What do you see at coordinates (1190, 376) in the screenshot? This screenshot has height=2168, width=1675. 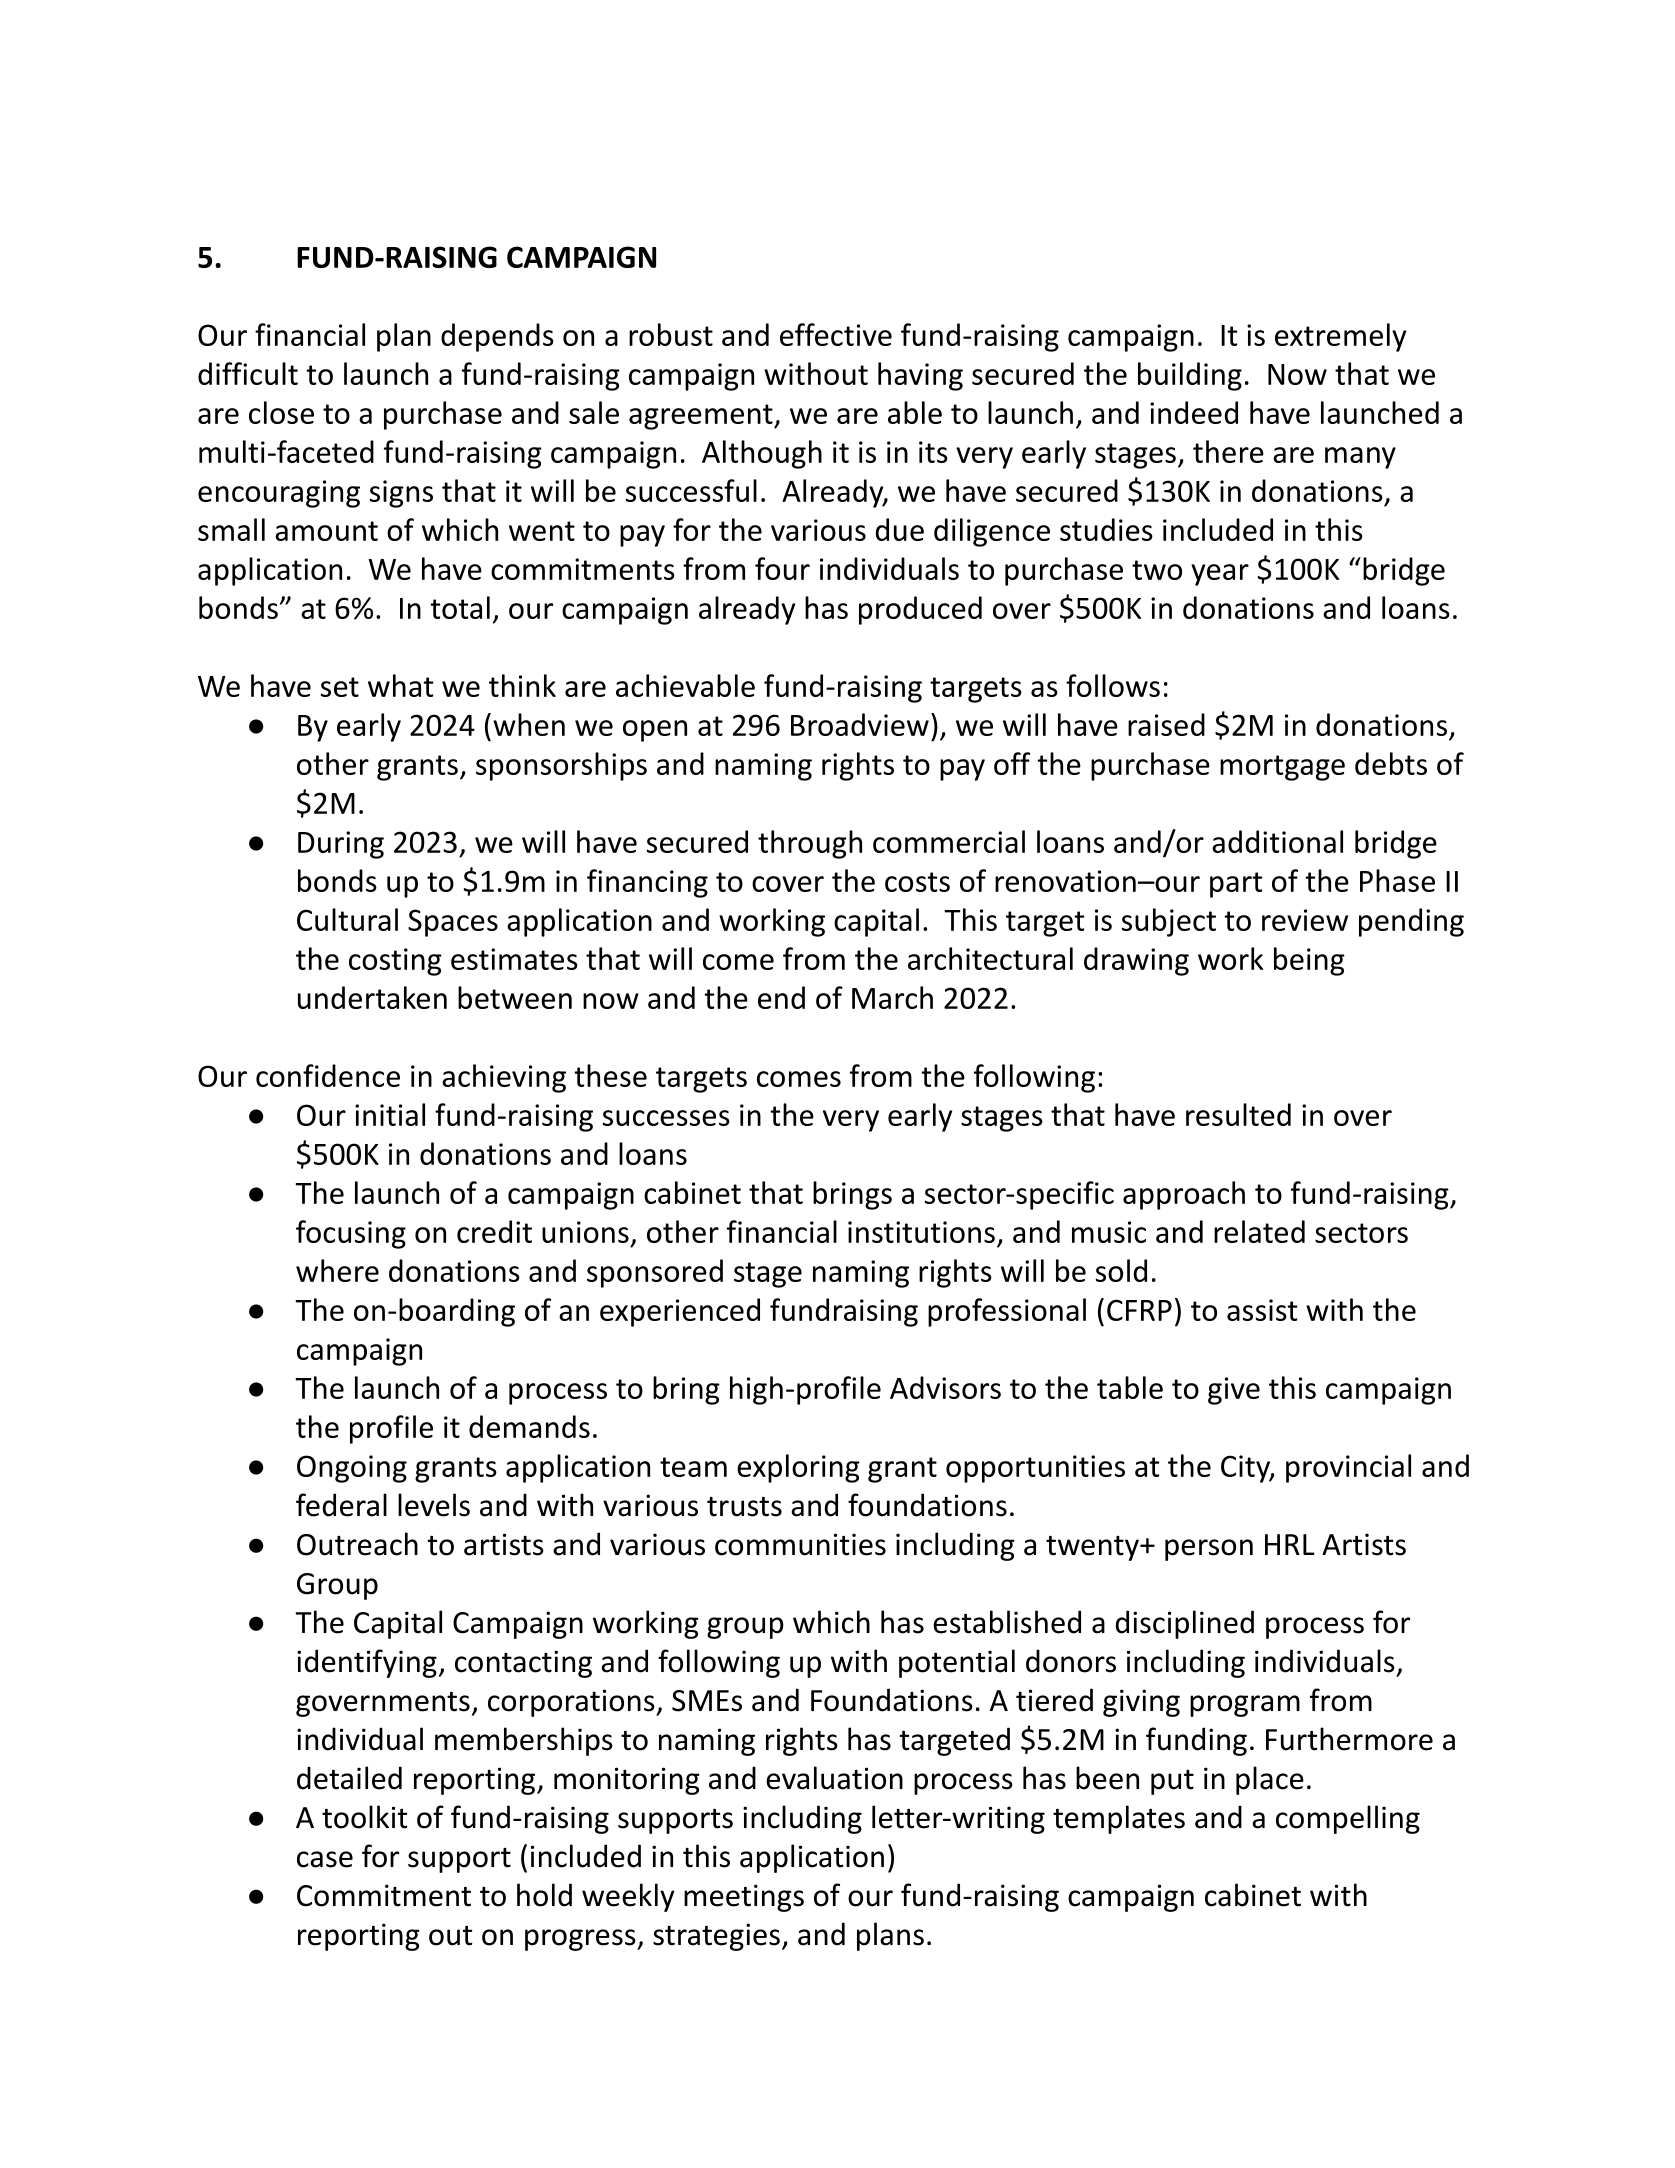 I see `building` at bounding box center [1190, 376].
